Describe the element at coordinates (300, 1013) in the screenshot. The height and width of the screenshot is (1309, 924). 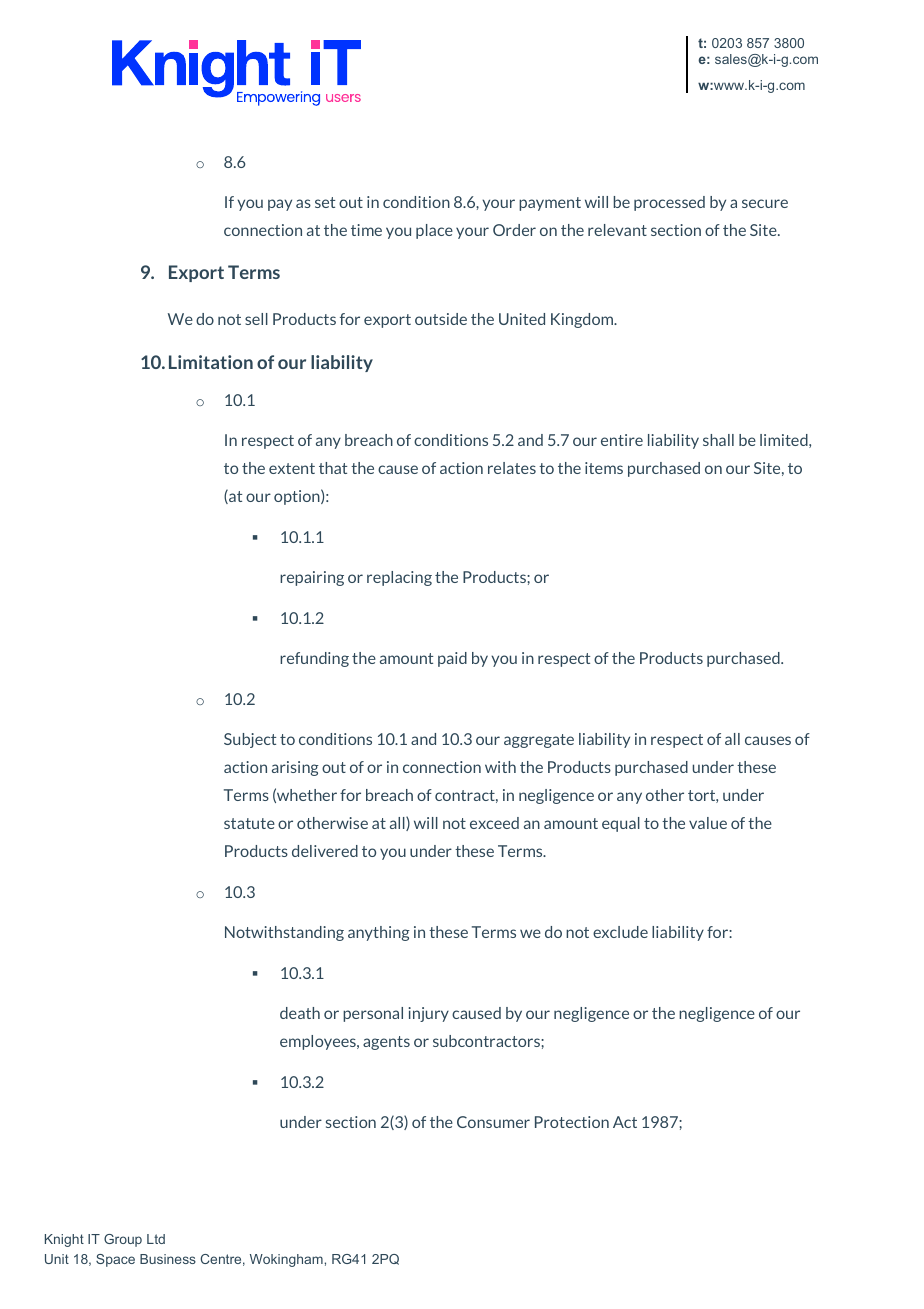
I see `death` at that location.
